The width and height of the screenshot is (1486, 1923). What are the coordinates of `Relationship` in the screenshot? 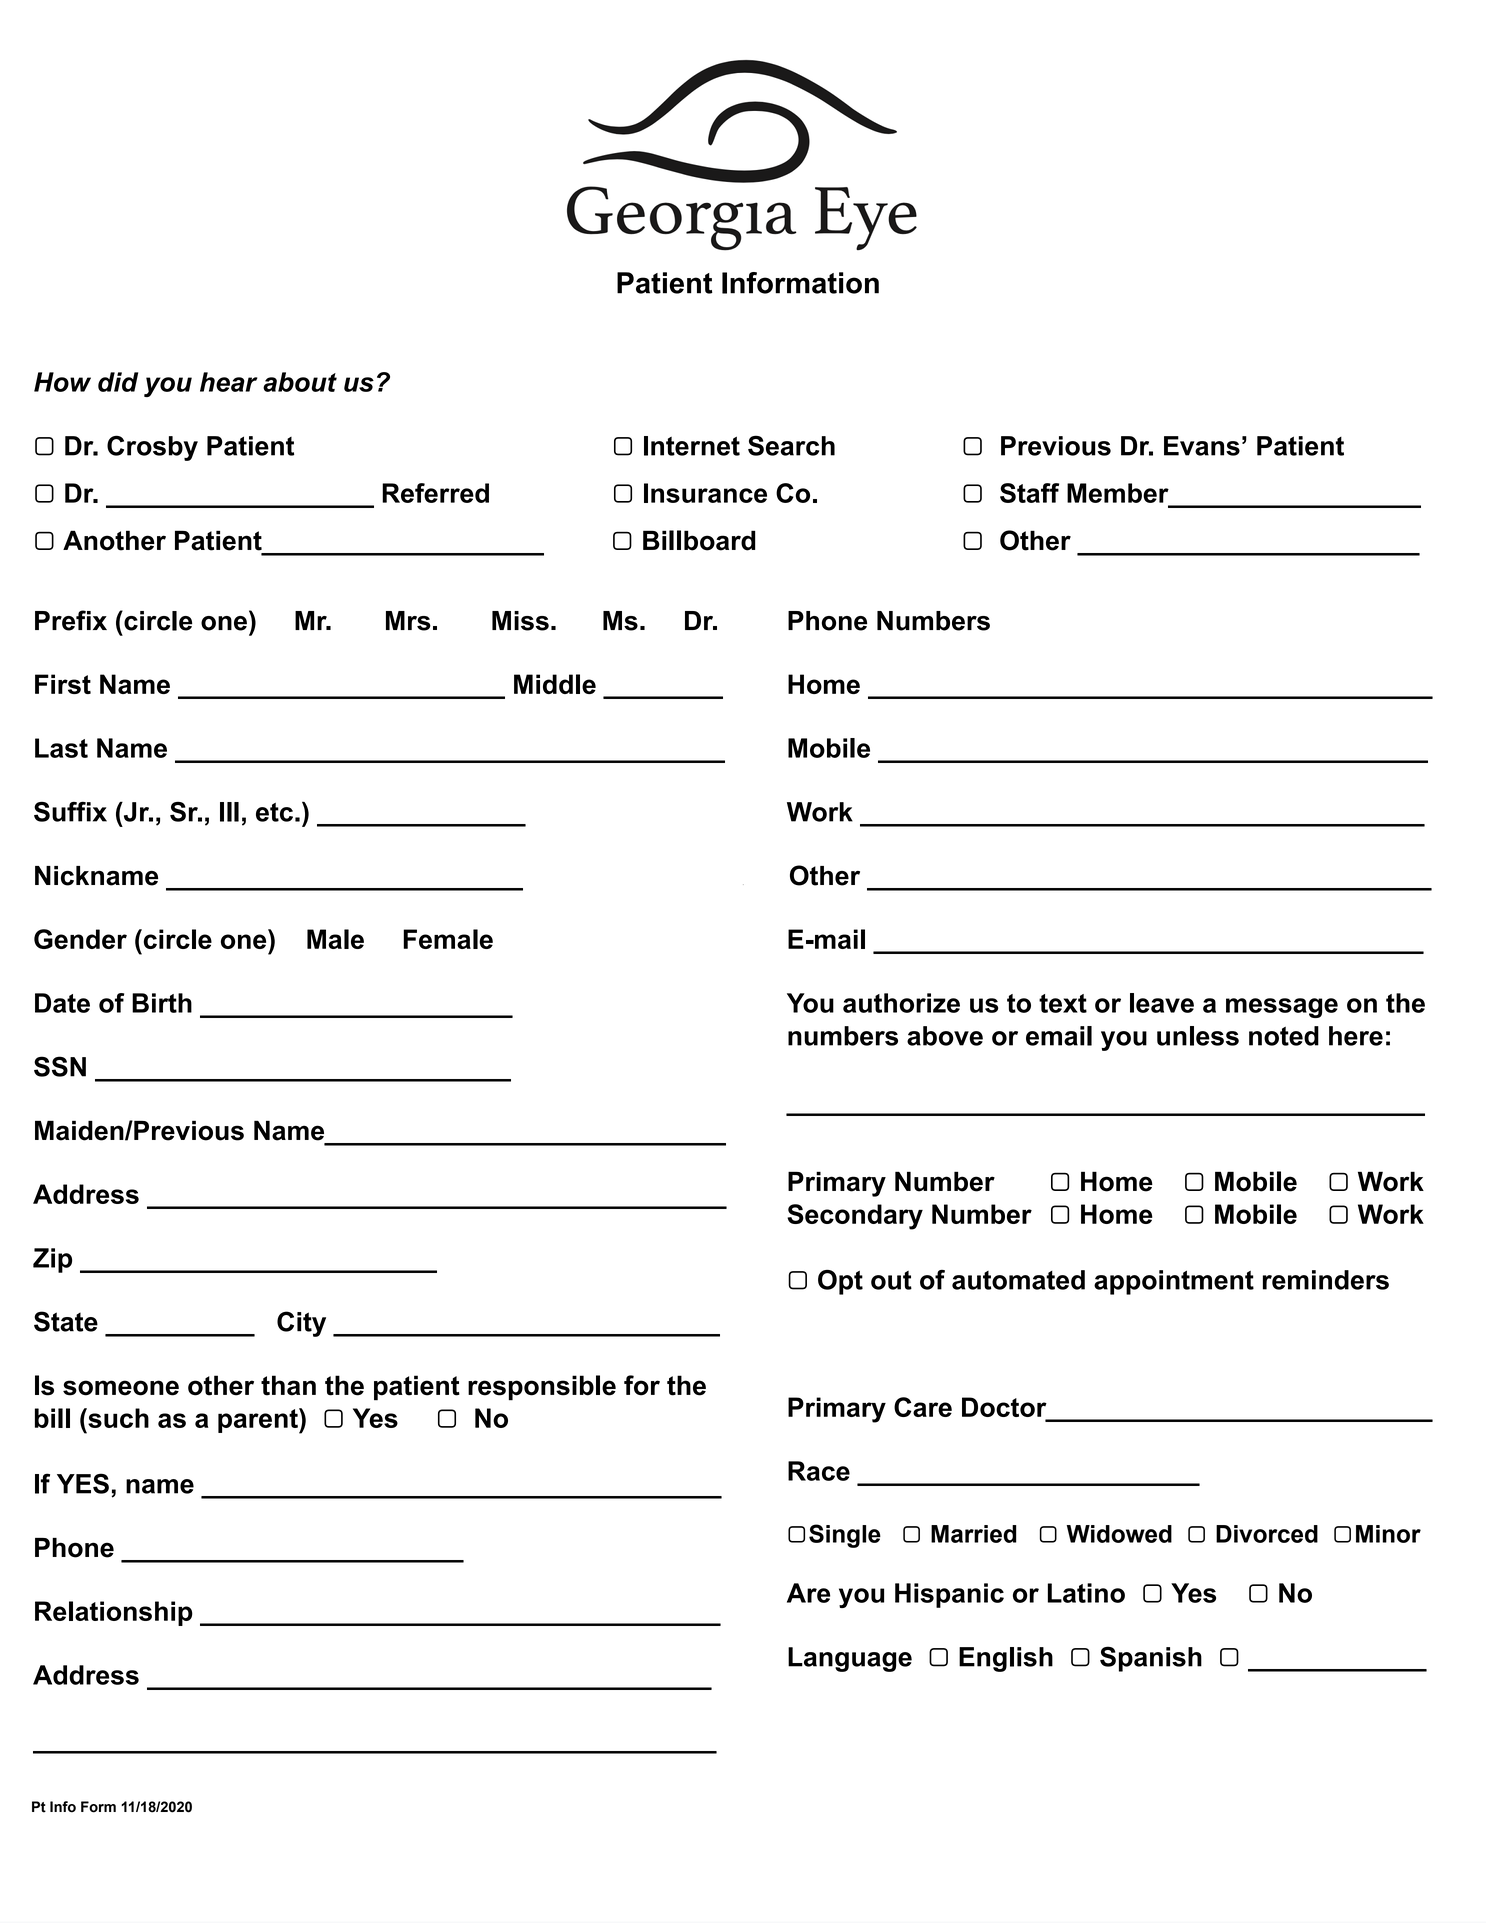 It's located at (114, 1613).
